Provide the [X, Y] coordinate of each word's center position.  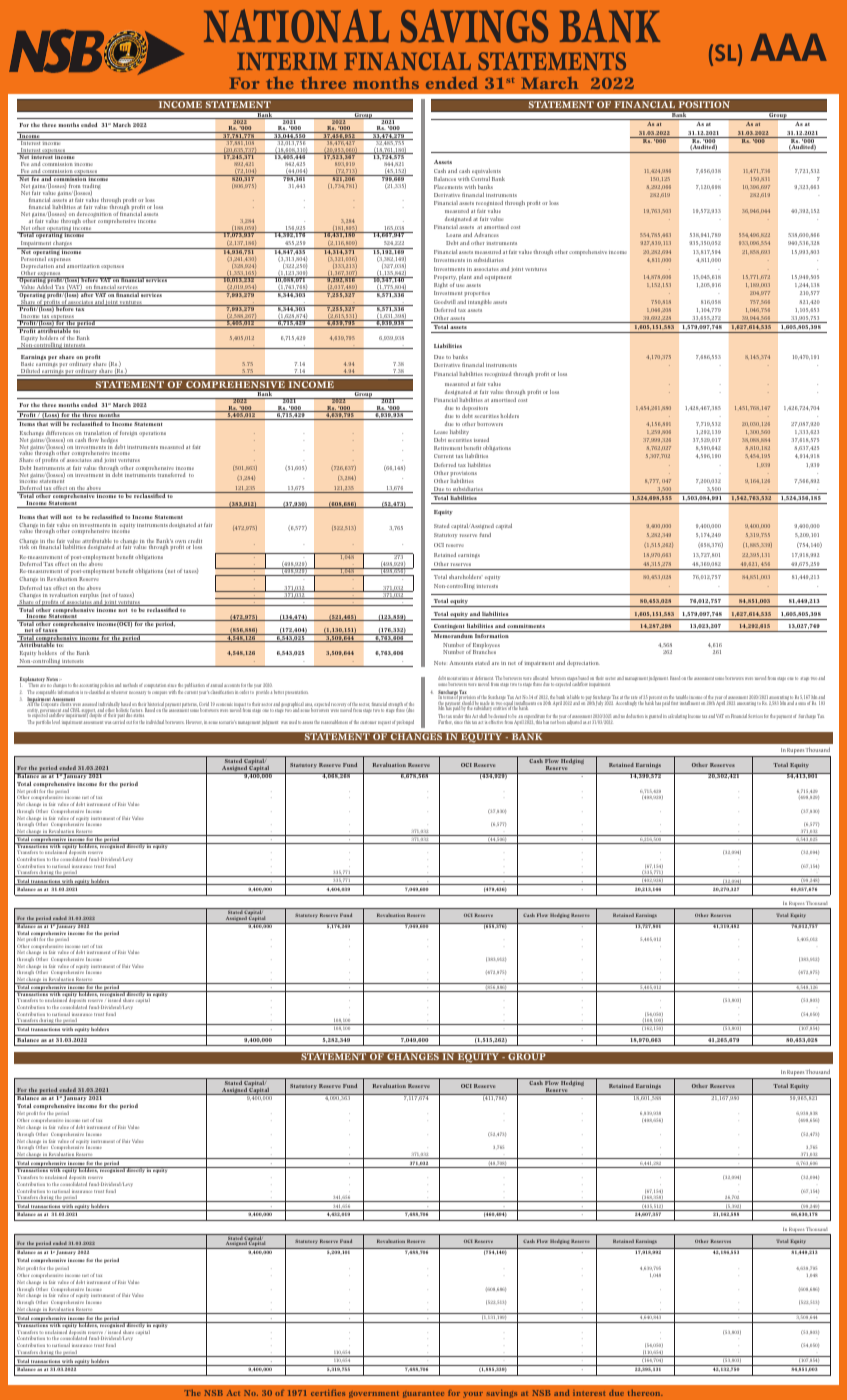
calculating [677, 716]
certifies [328, 1393]
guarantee [423, 1394]
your [473, 1395]
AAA [789, 47]
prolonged [405, 722]
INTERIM [287, 61]
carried [118, 722]
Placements [448, 187]
